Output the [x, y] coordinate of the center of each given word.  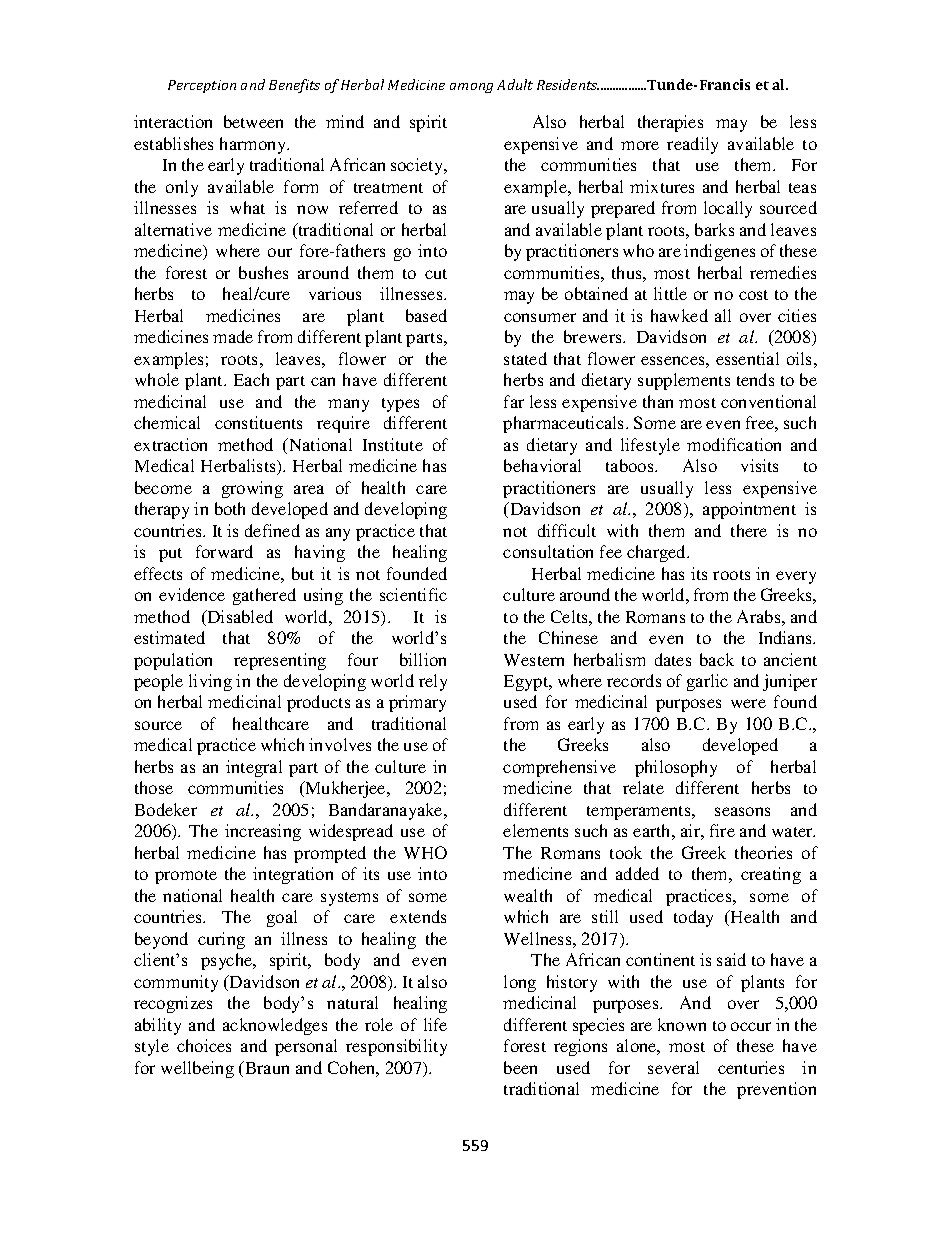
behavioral [542, 465]
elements [535, 830]
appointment [749, 510]
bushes [263, 272]
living [210, 682]
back [717, 659]
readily [692, 145]
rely [433, 682]
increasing [263, 832]
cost [753, 295]
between [253, 121]
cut [436, 274]
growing [252, 489]
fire [722, 830]
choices [204, 1045]
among [471, 88]
